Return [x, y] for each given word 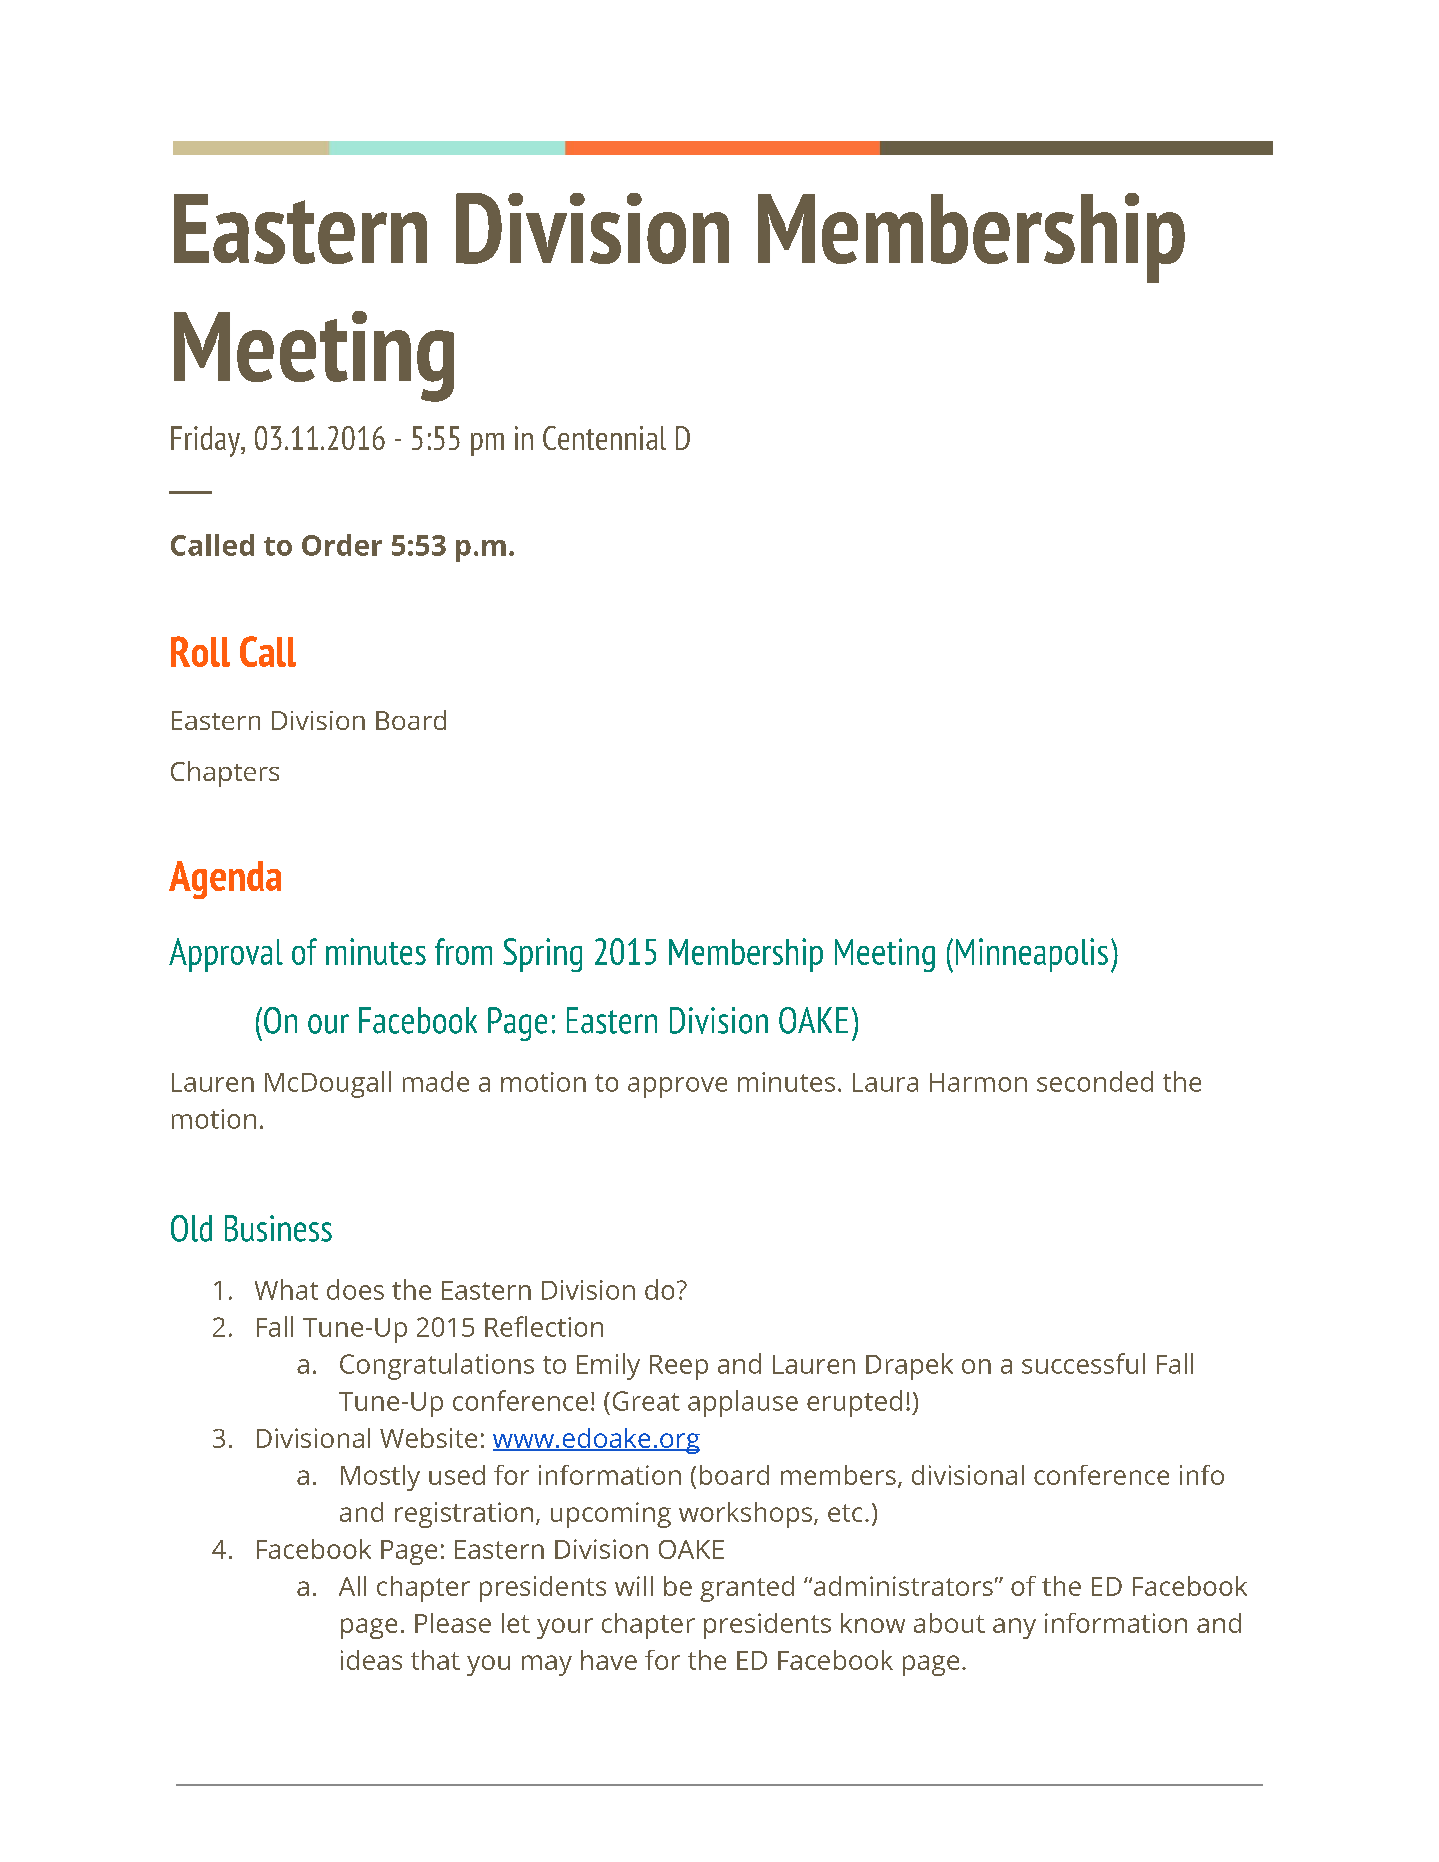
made [436, 1081]
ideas [371, 1660]
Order [342, 545]
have [609, 1660]
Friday [206, 441]
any [1014, 1628]
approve [677, 1087]
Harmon [978, 1082]
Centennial [604, 438]
